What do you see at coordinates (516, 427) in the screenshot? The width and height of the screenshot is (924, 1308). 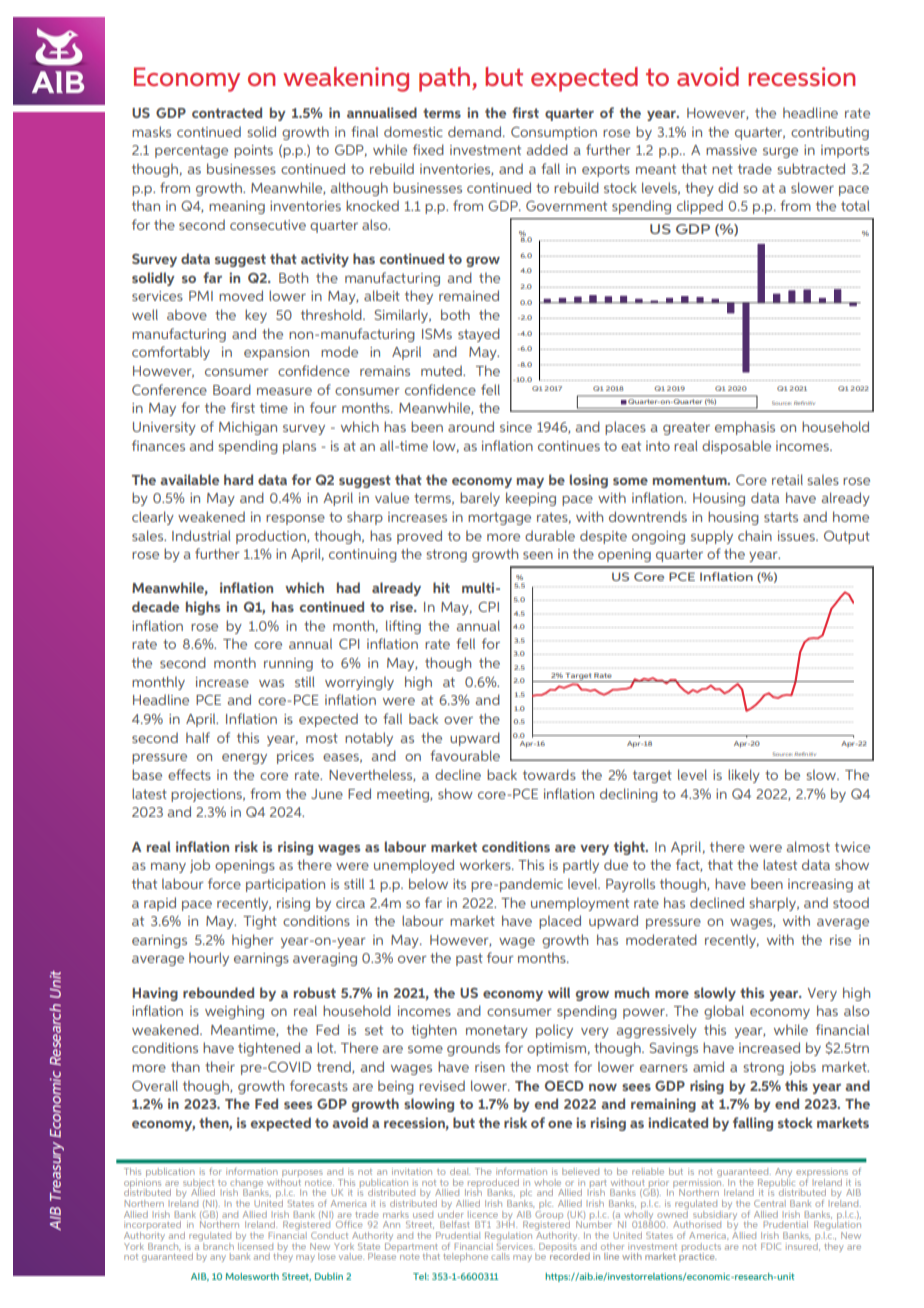 I see `since` at bounding box center [516, 427].
